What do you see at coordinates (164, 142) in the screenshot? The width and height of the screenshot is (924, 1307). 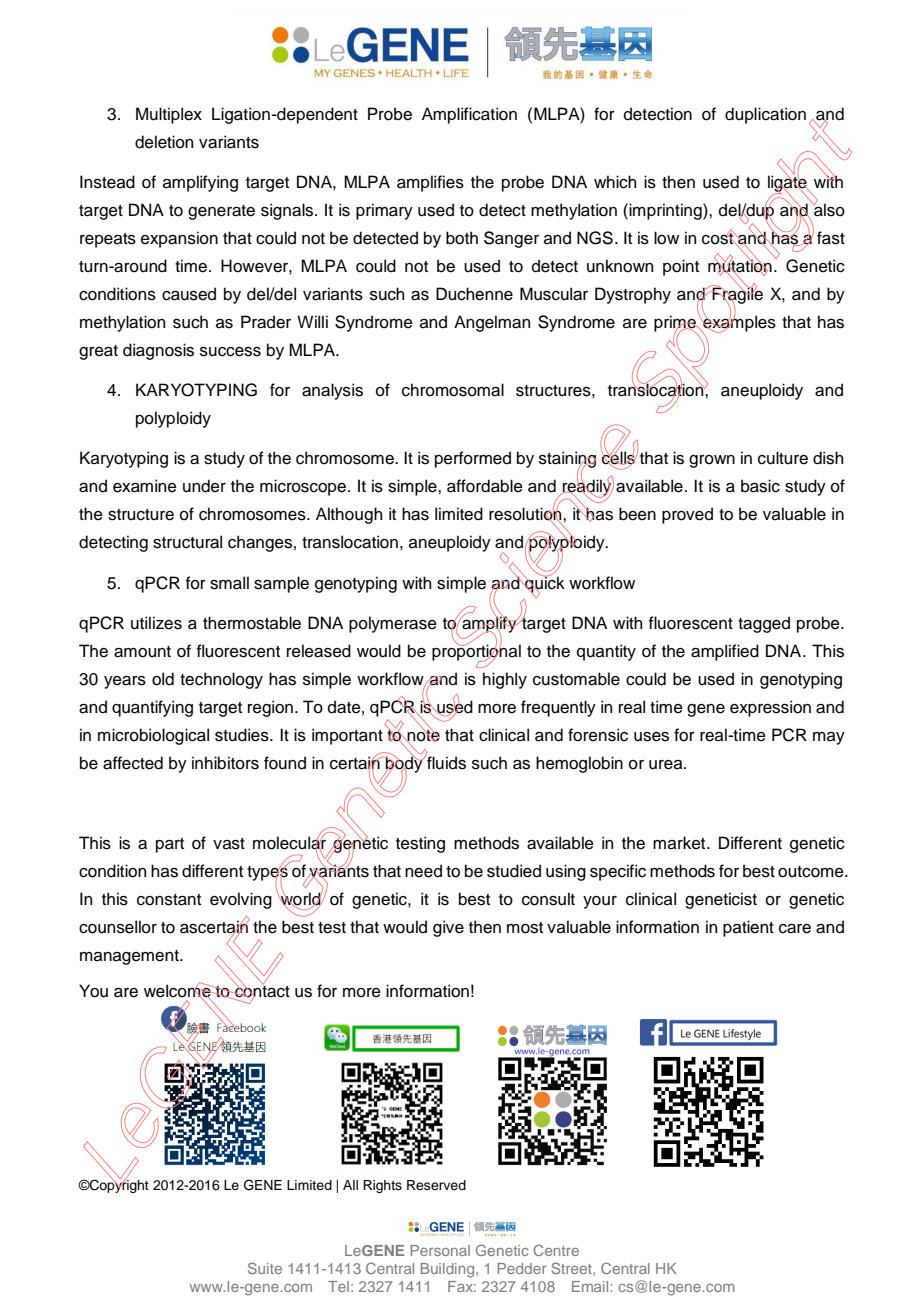 I see `deletion` at bounding box center [164, 142].
